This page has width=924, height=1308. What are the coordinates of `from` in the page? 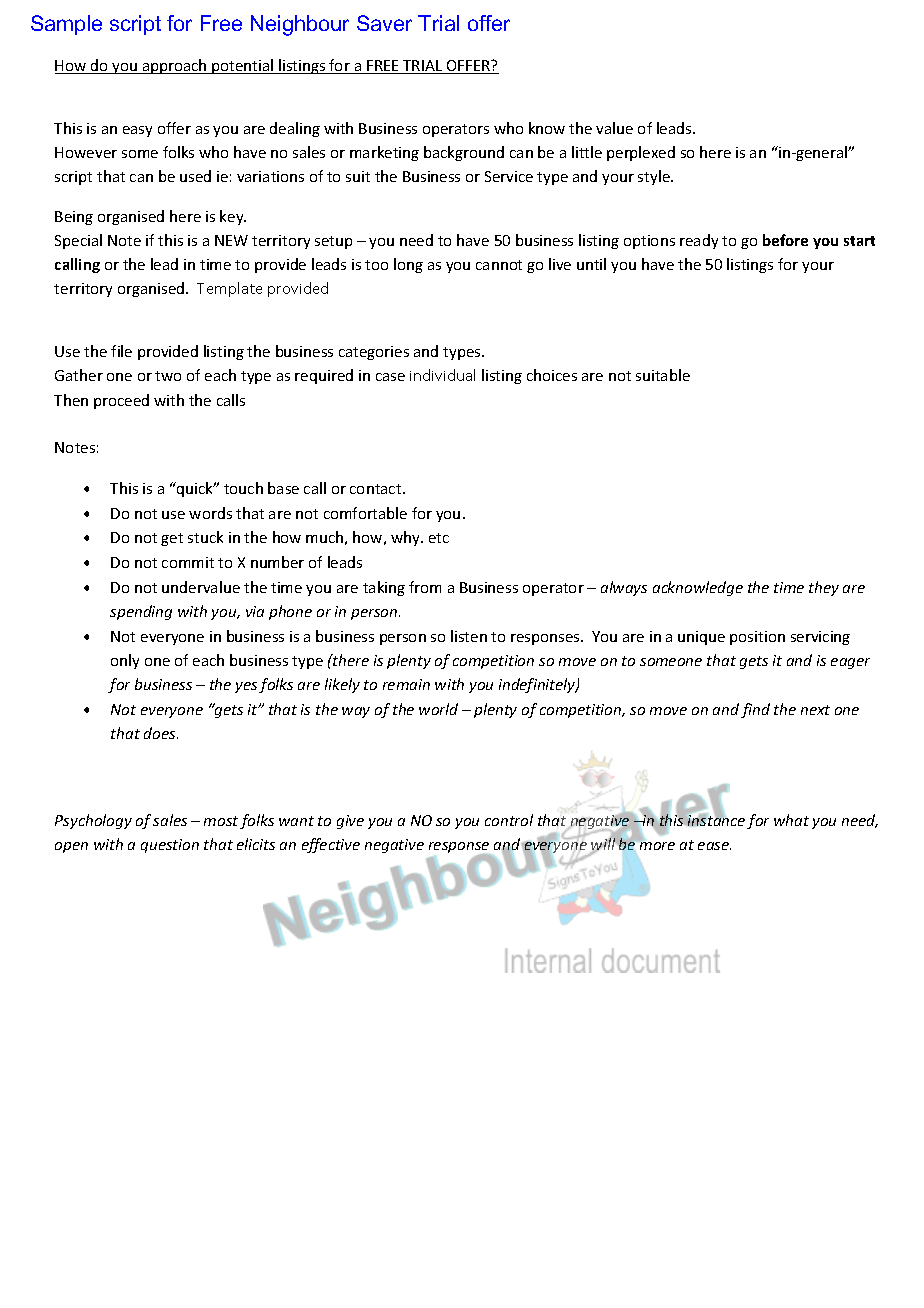 It's located at (425, 587).
